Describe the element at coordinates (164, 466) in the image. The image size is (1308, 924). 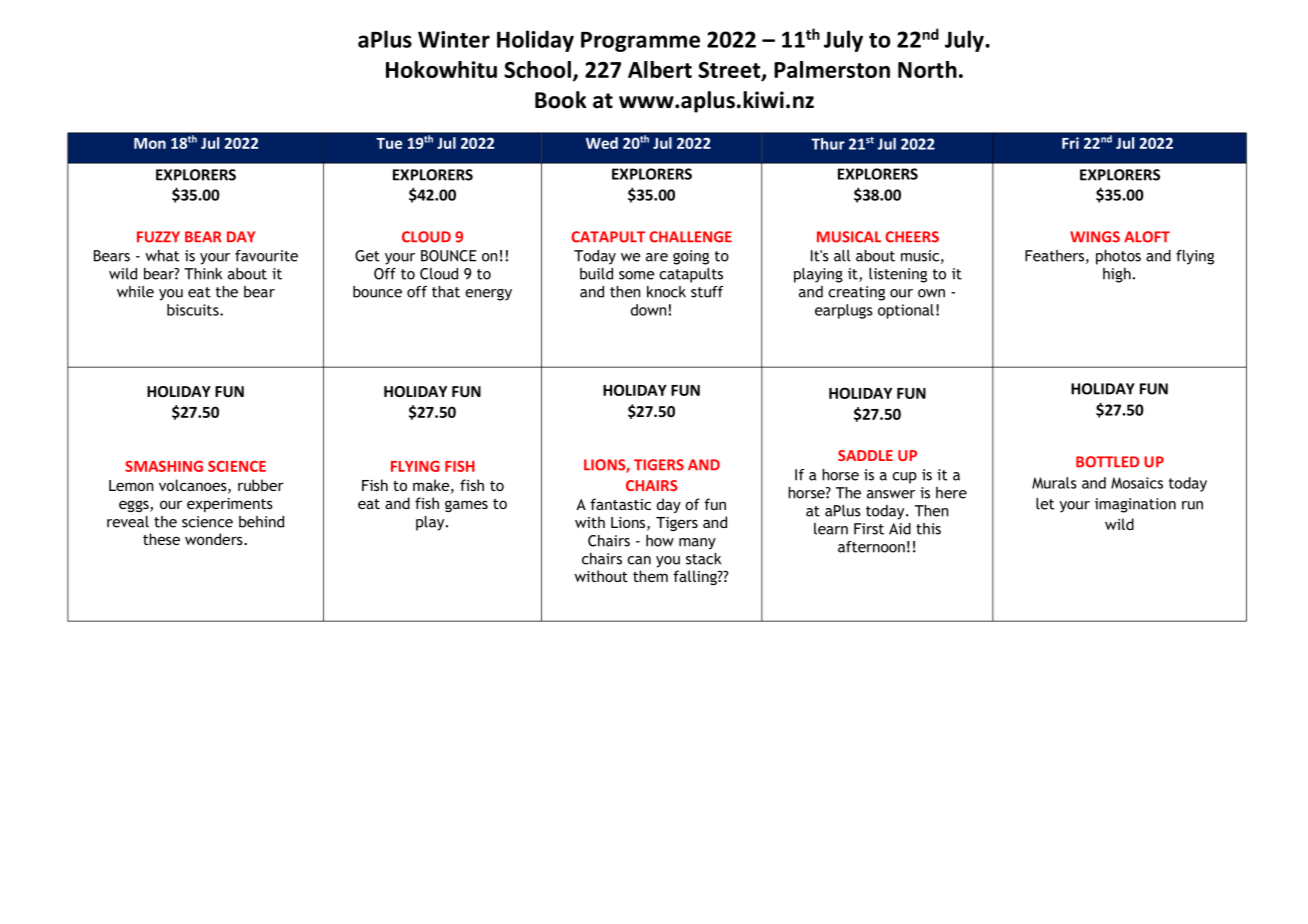
I see `SMASHING` at that location.
